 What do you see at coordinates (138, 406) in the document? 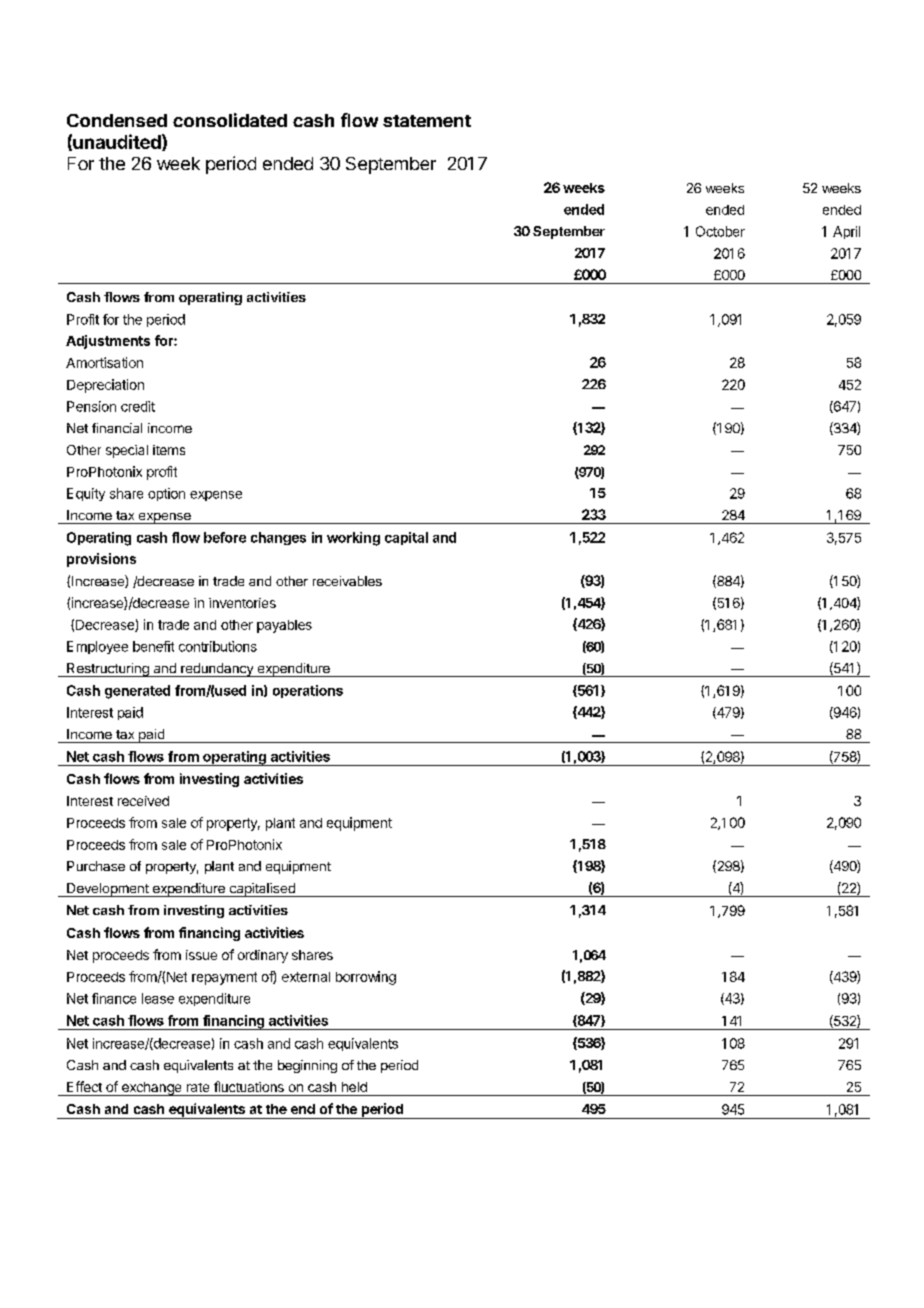
I see `credit` at bounding box center [138, 406].
